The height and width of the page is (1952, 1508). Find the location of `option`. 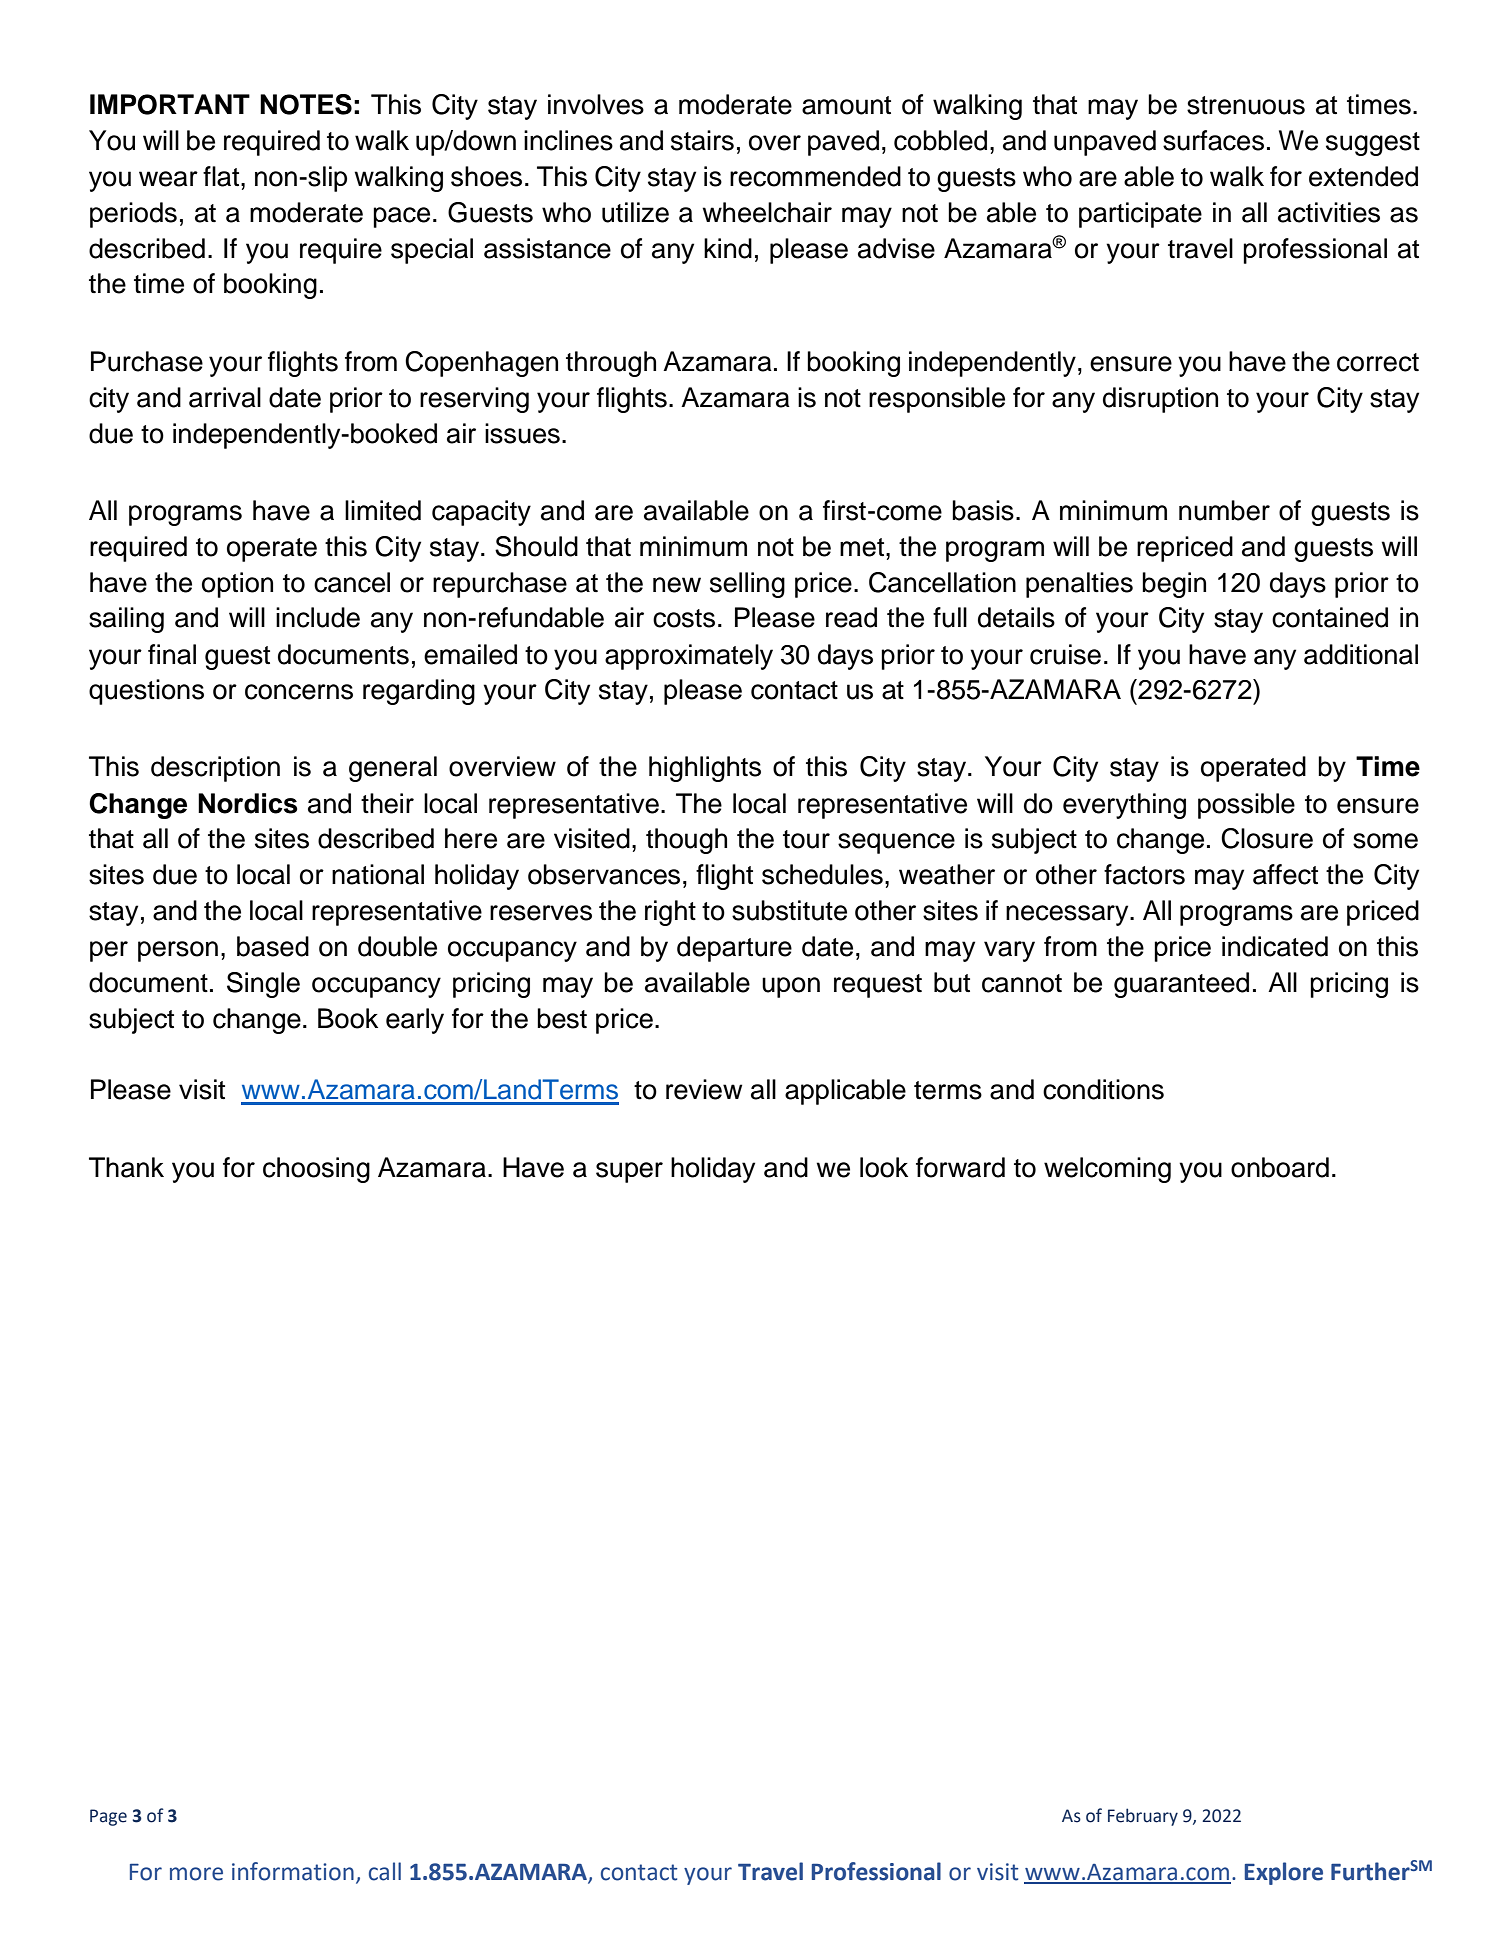

option is located at coordinates (237, 585).
